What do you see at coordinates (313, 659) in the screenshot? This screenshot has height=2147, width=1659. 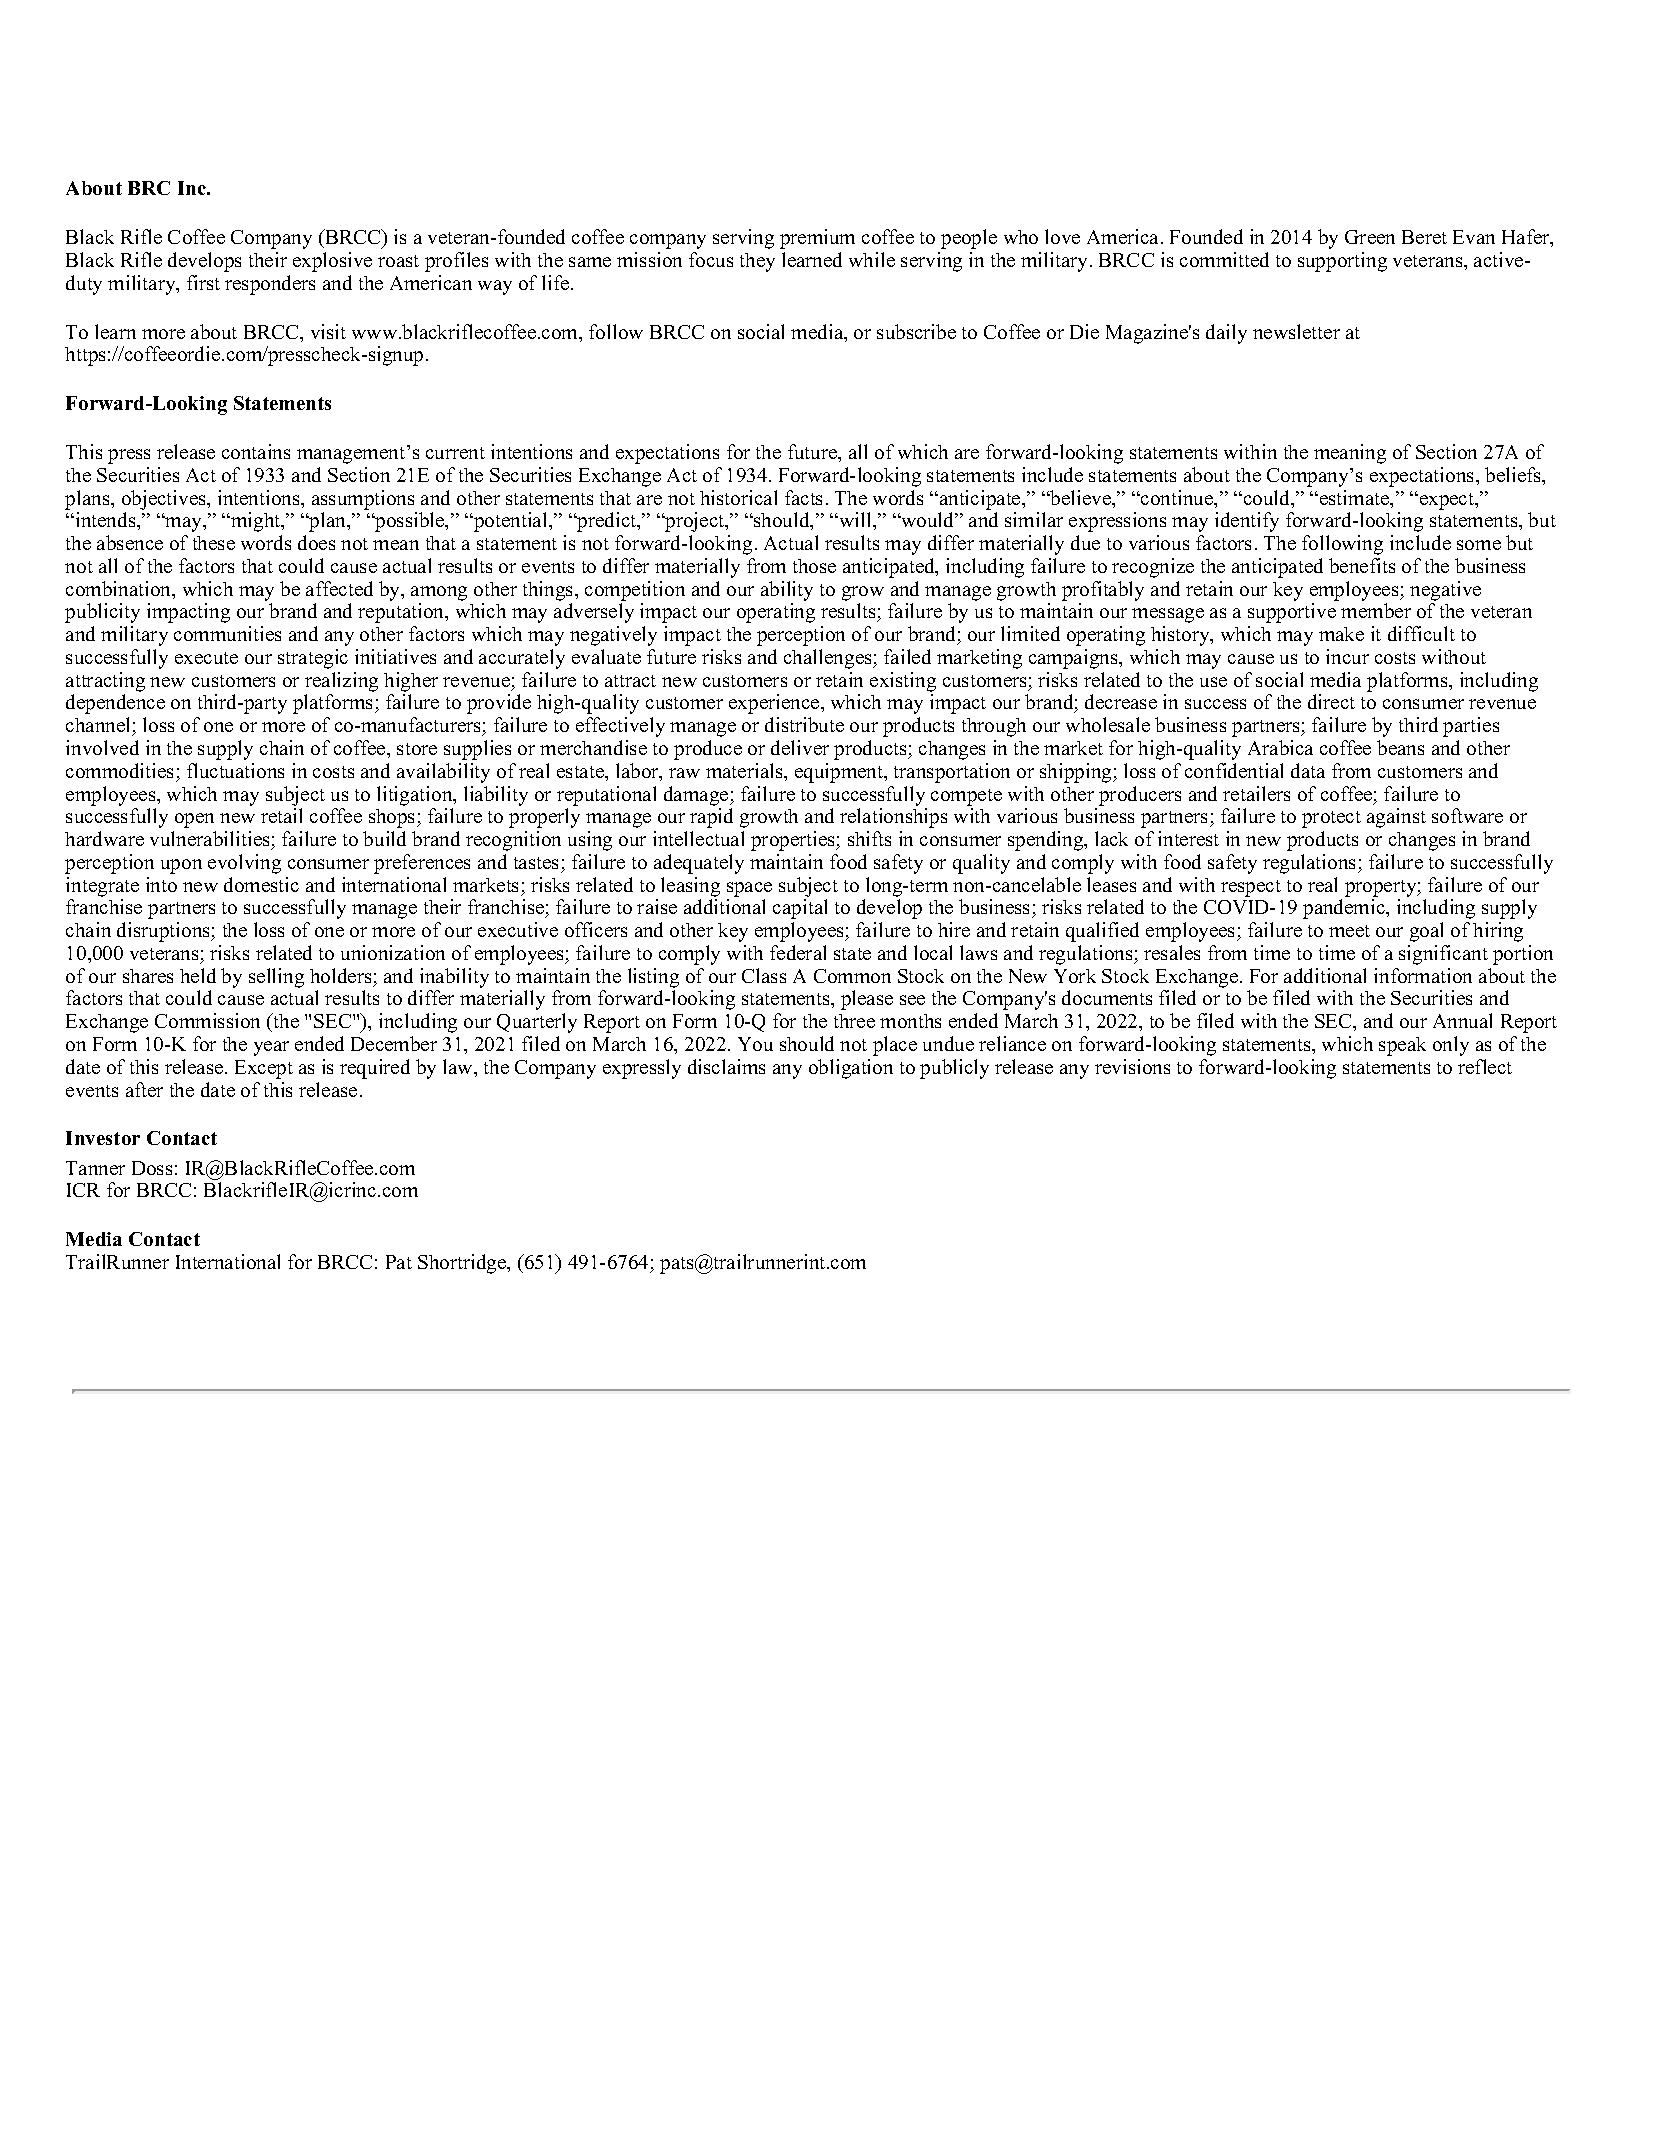 I see `strategic` at bounding box center [313, 659].
